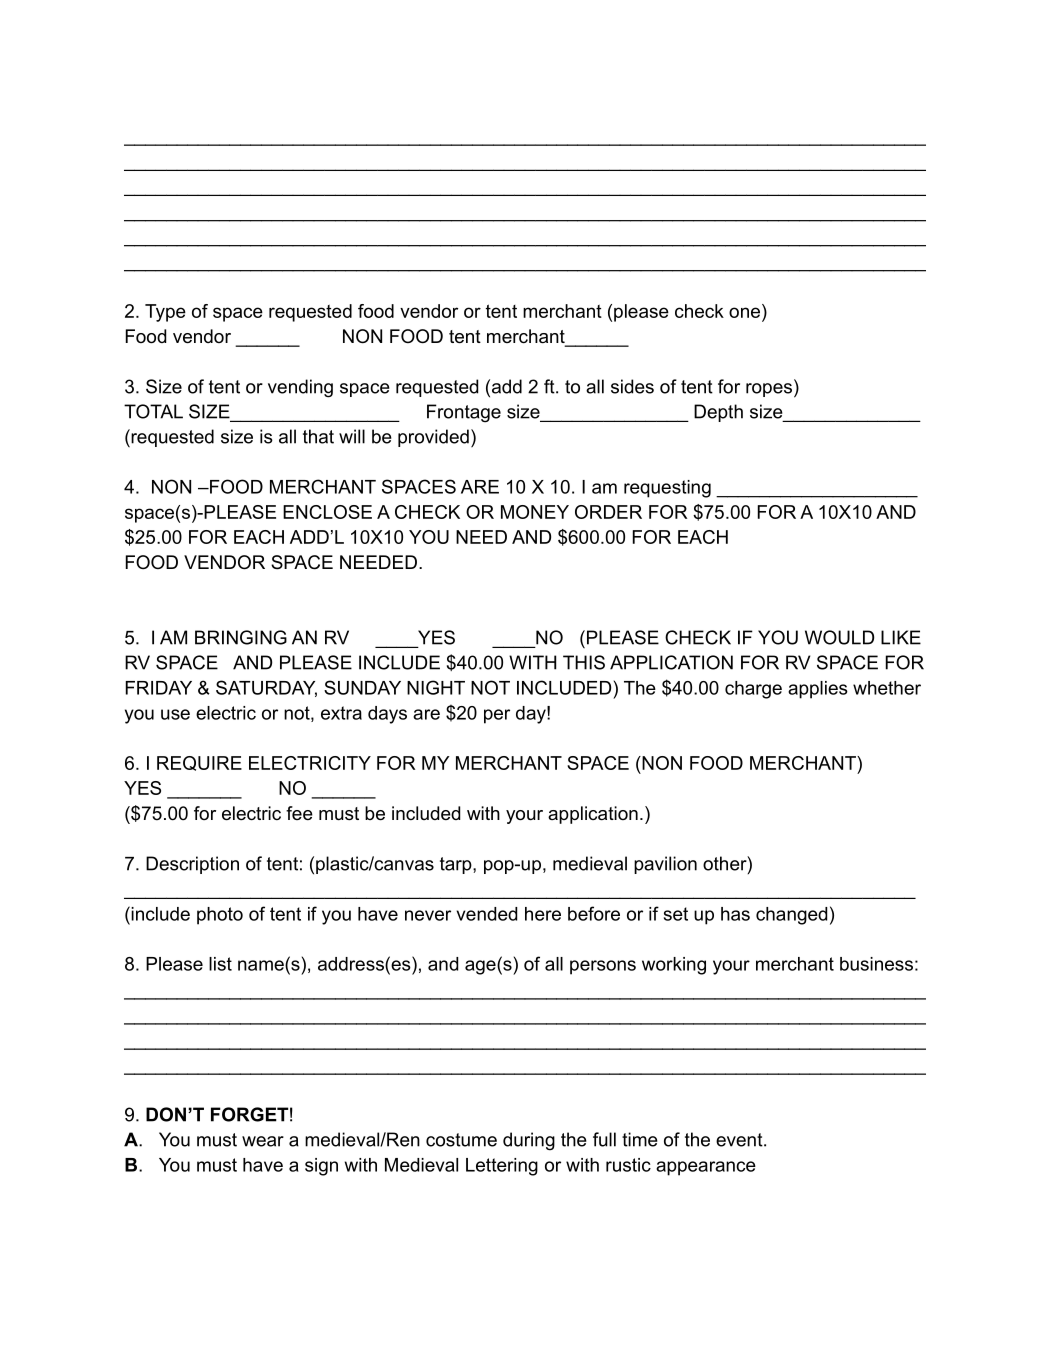  I want to click on sides, so click(632, 386).
